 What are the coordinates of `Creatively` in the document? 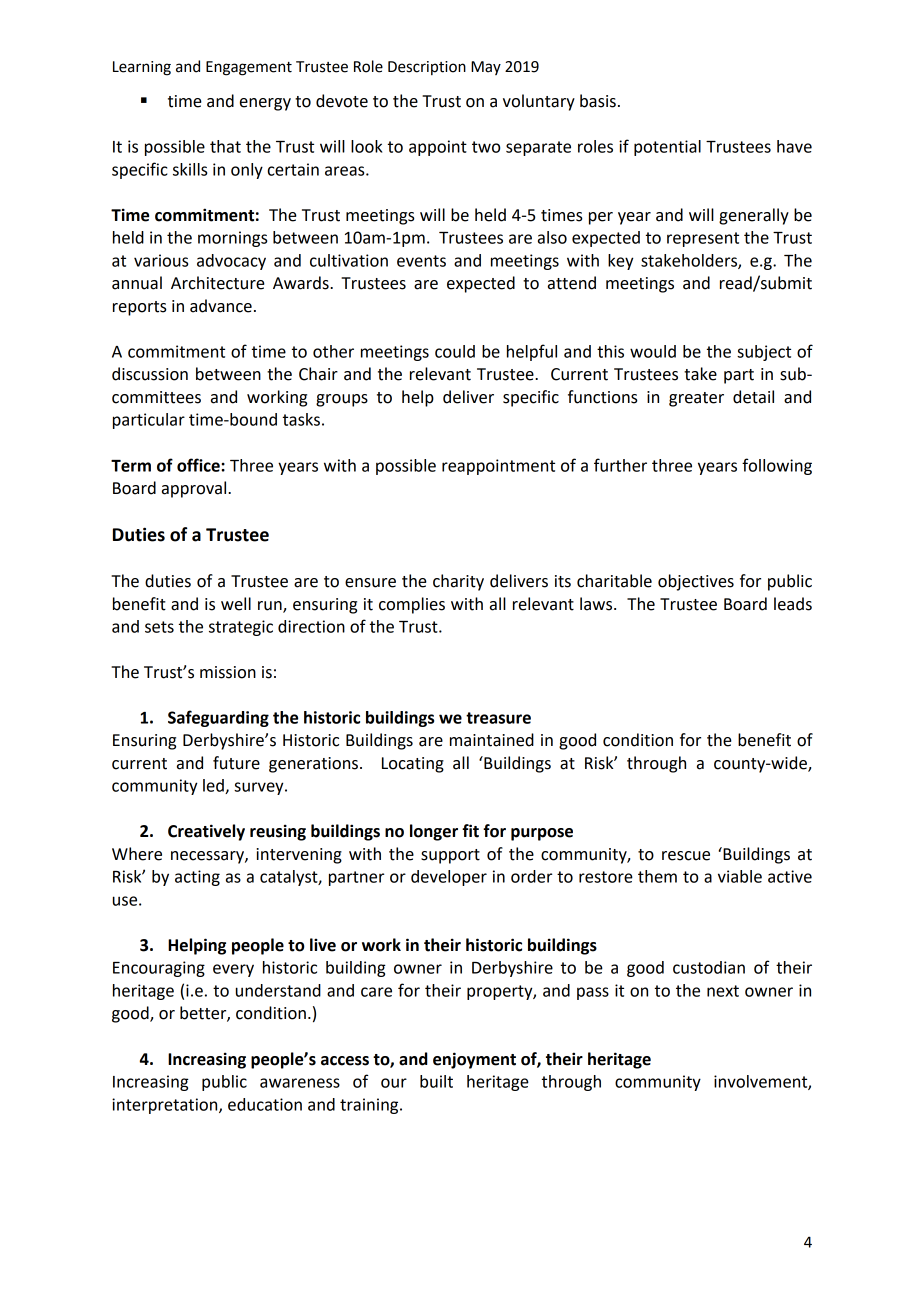 It's located at (206, 832).
